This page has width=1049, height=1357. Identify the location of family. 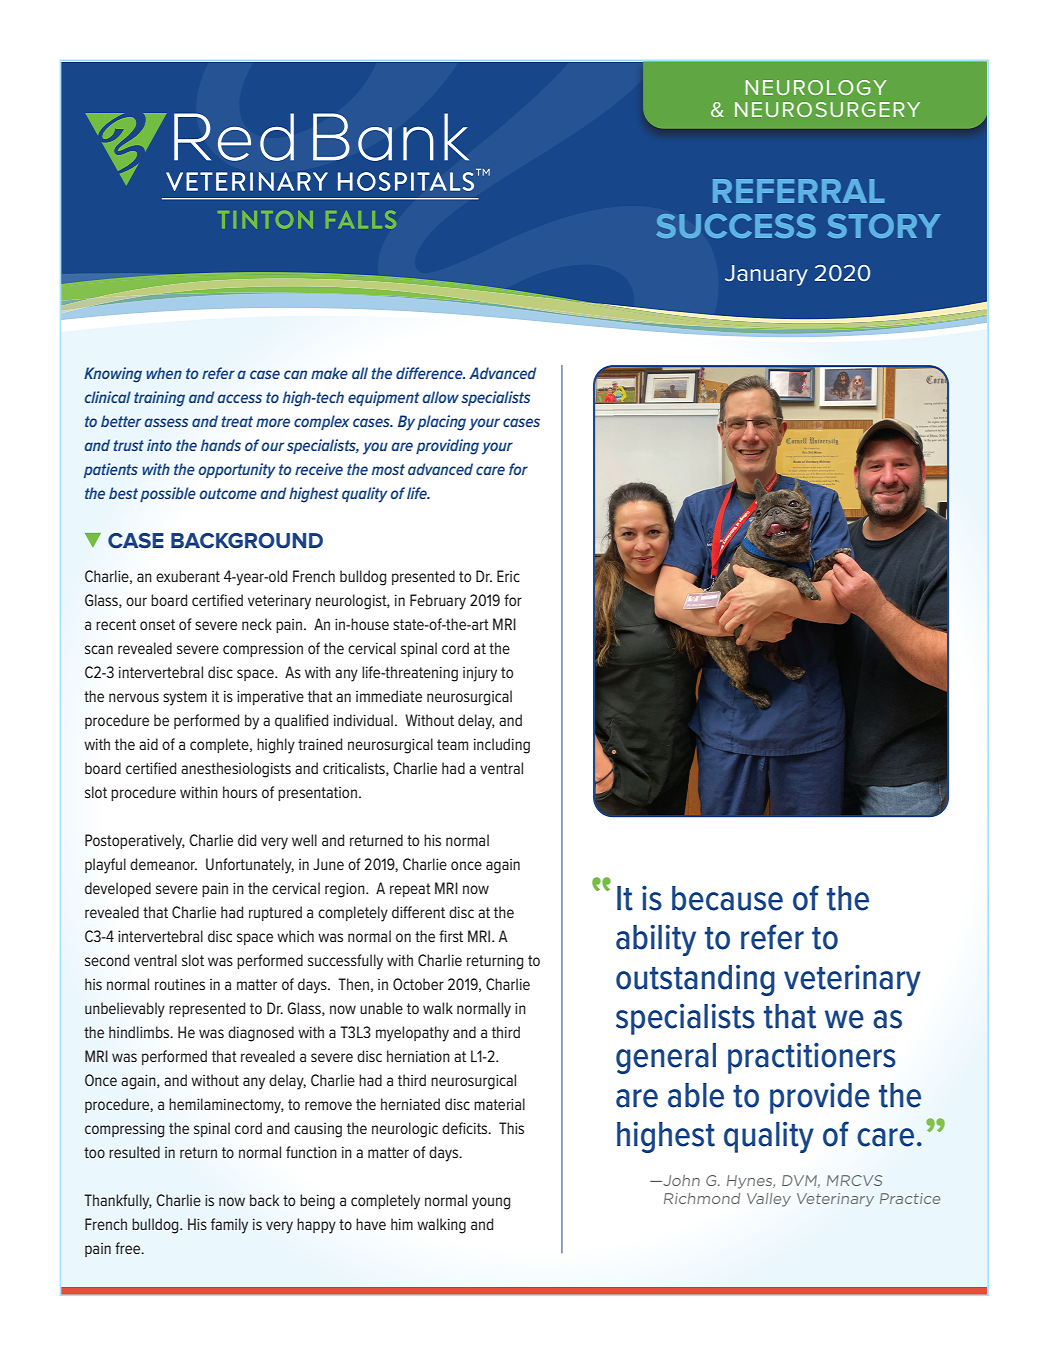
(229, 1226).
